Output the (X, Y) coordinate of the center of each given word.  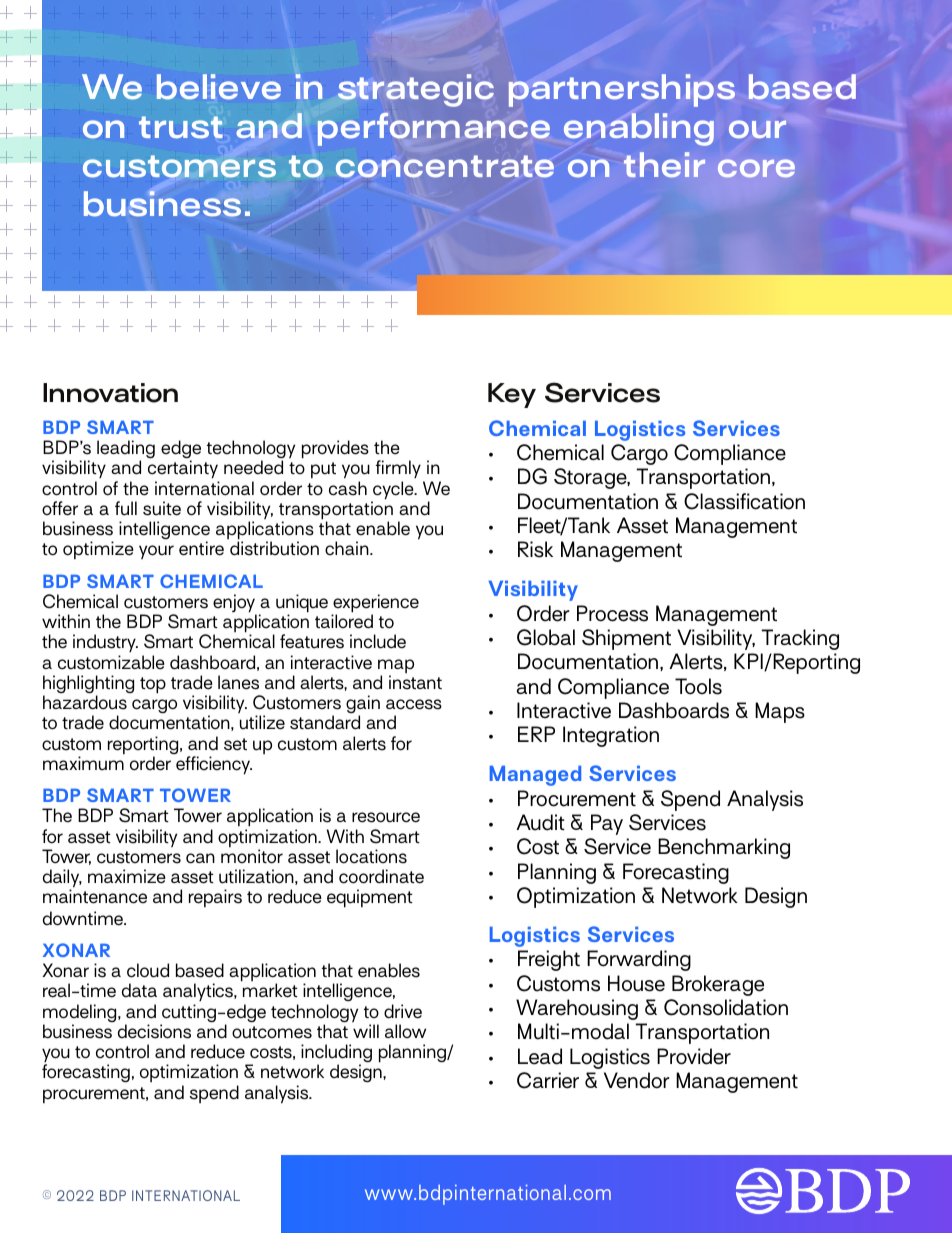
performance (434, 129)
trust (181, 127)
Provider (694, 1056)
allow (405, 1031)
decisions (154, 1031)
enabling (639, 129)
